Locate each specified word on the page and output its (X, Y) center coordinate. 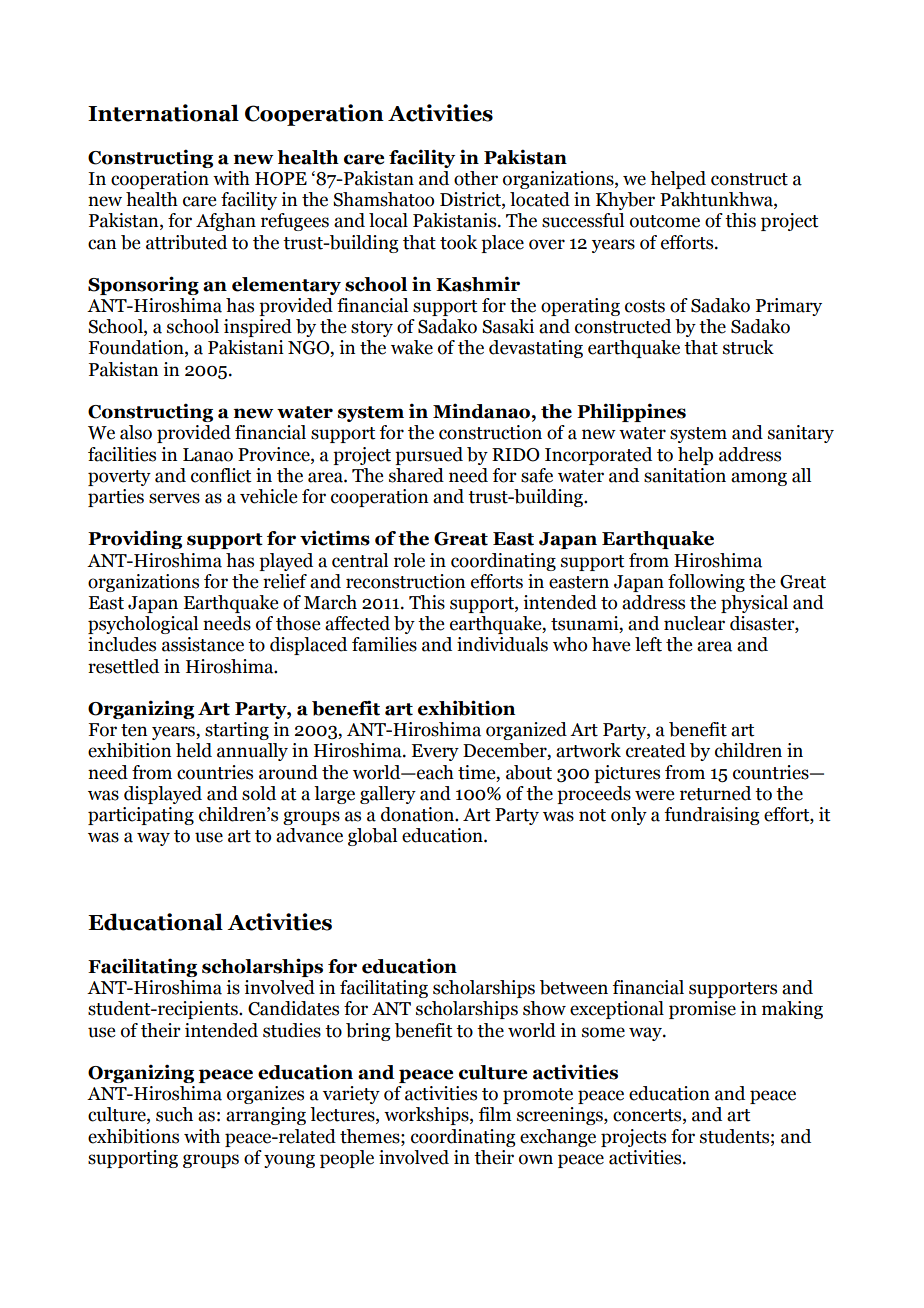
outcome (665, 221)
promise (702, 1010)
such (174, 1114)
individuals (502, 644)
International (163, 113)
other (476, 178)
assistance (203, 644)
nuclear (694, 623)
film (495, 1114)
